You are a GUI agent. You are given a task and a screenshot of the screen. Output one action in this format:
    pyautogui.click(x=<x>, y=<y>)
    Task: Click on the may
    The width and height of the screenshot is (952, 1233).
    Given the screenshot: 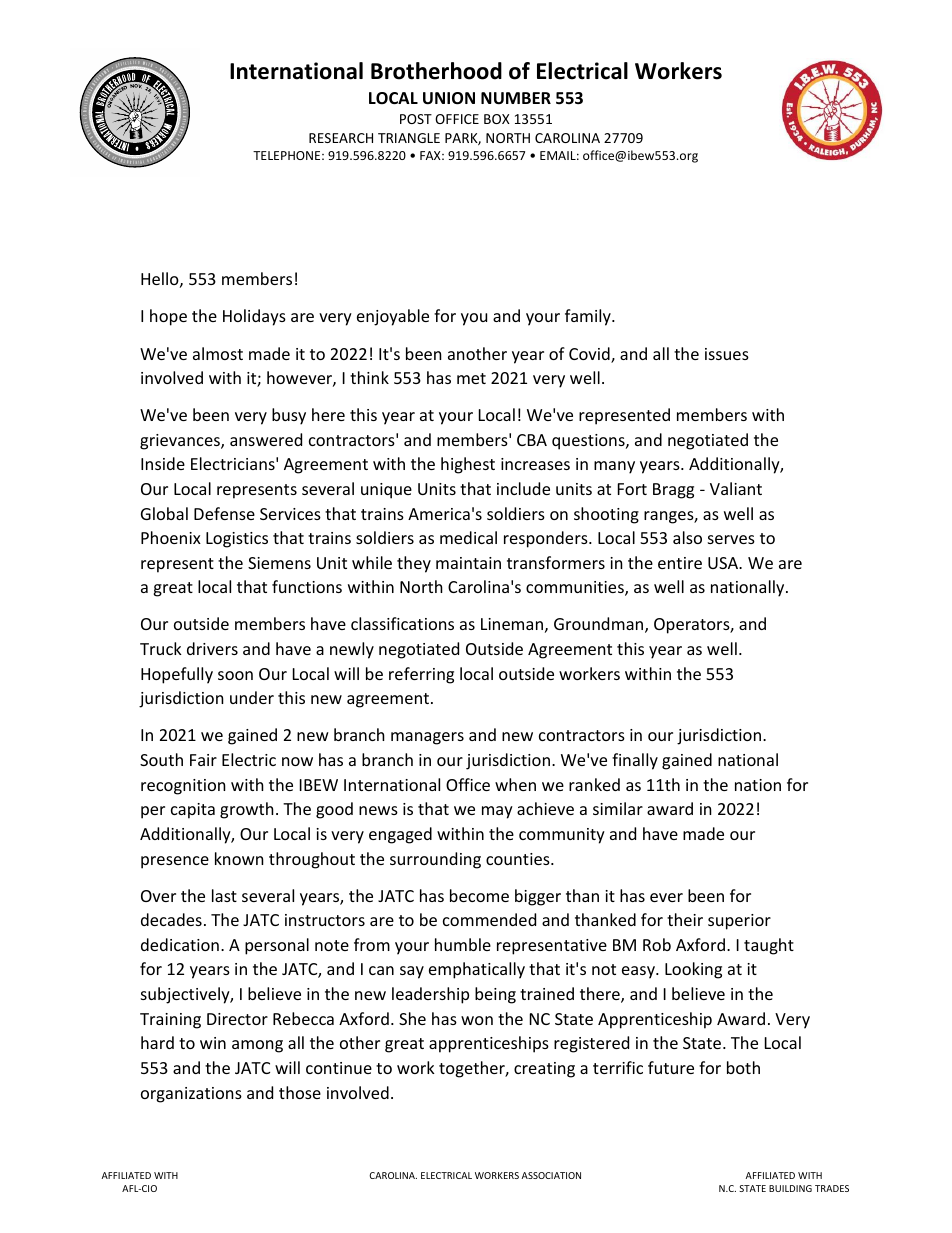 What is the action you would take?
    pyautogui.click(x=497, y=812)
